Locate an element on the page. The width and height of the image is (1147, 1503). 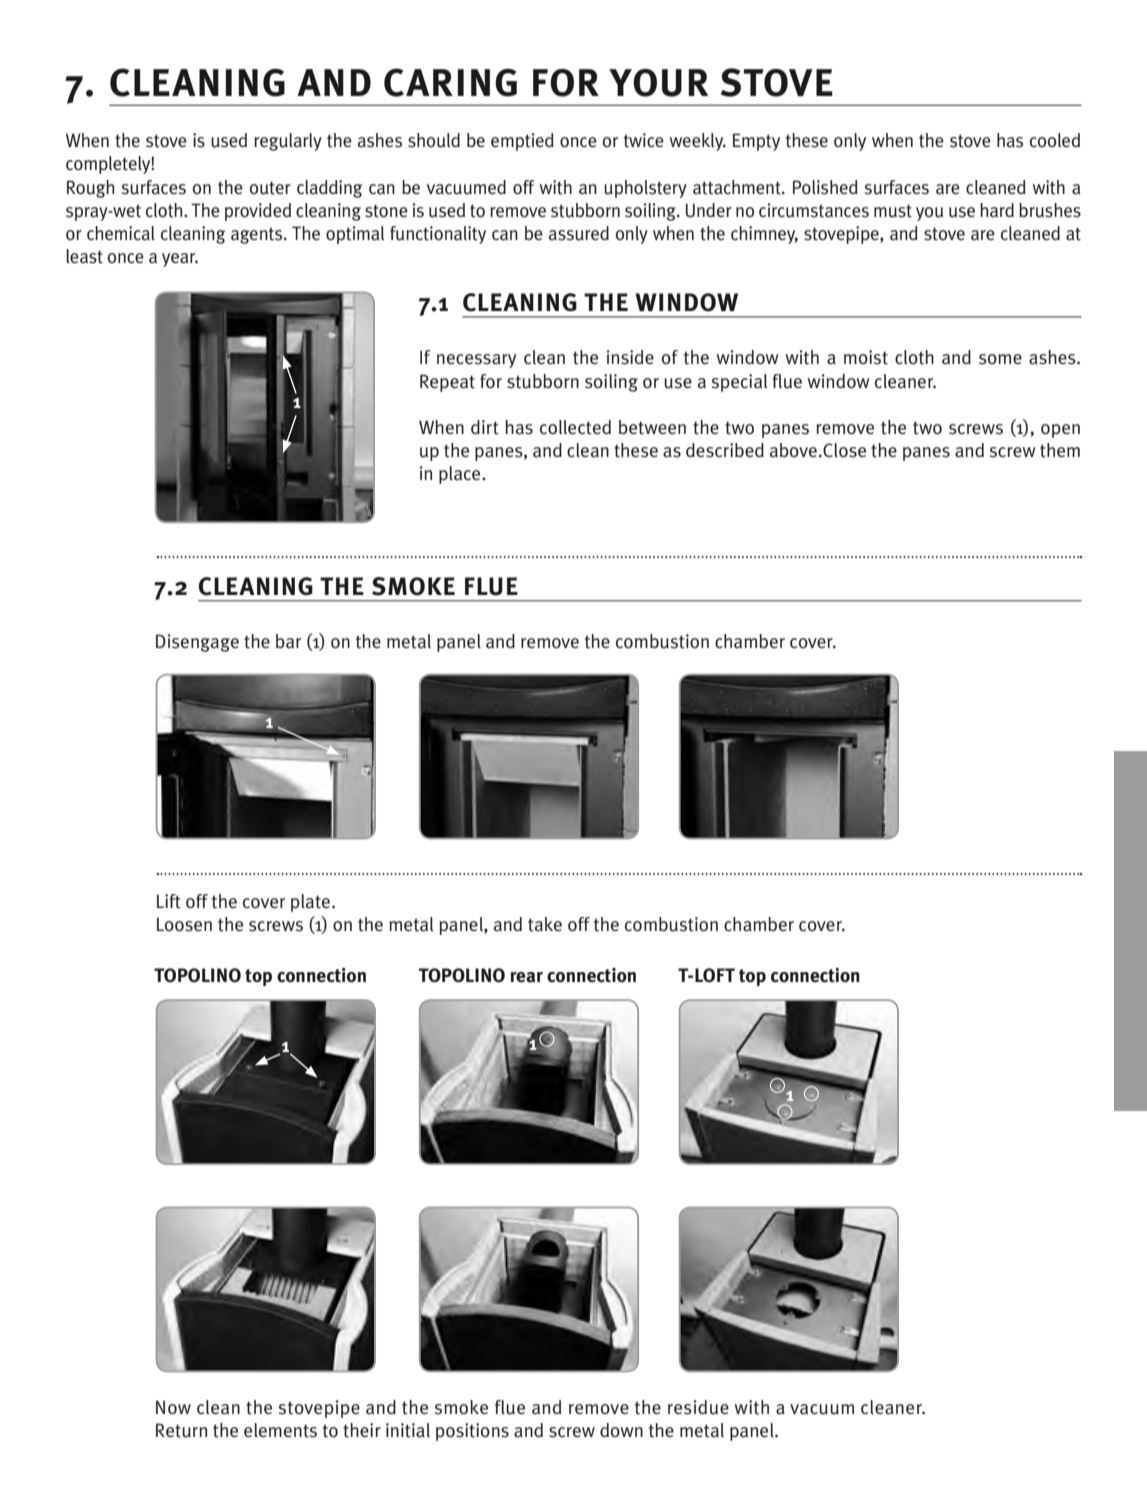
cooled is located at coordinates (1055, 140).
